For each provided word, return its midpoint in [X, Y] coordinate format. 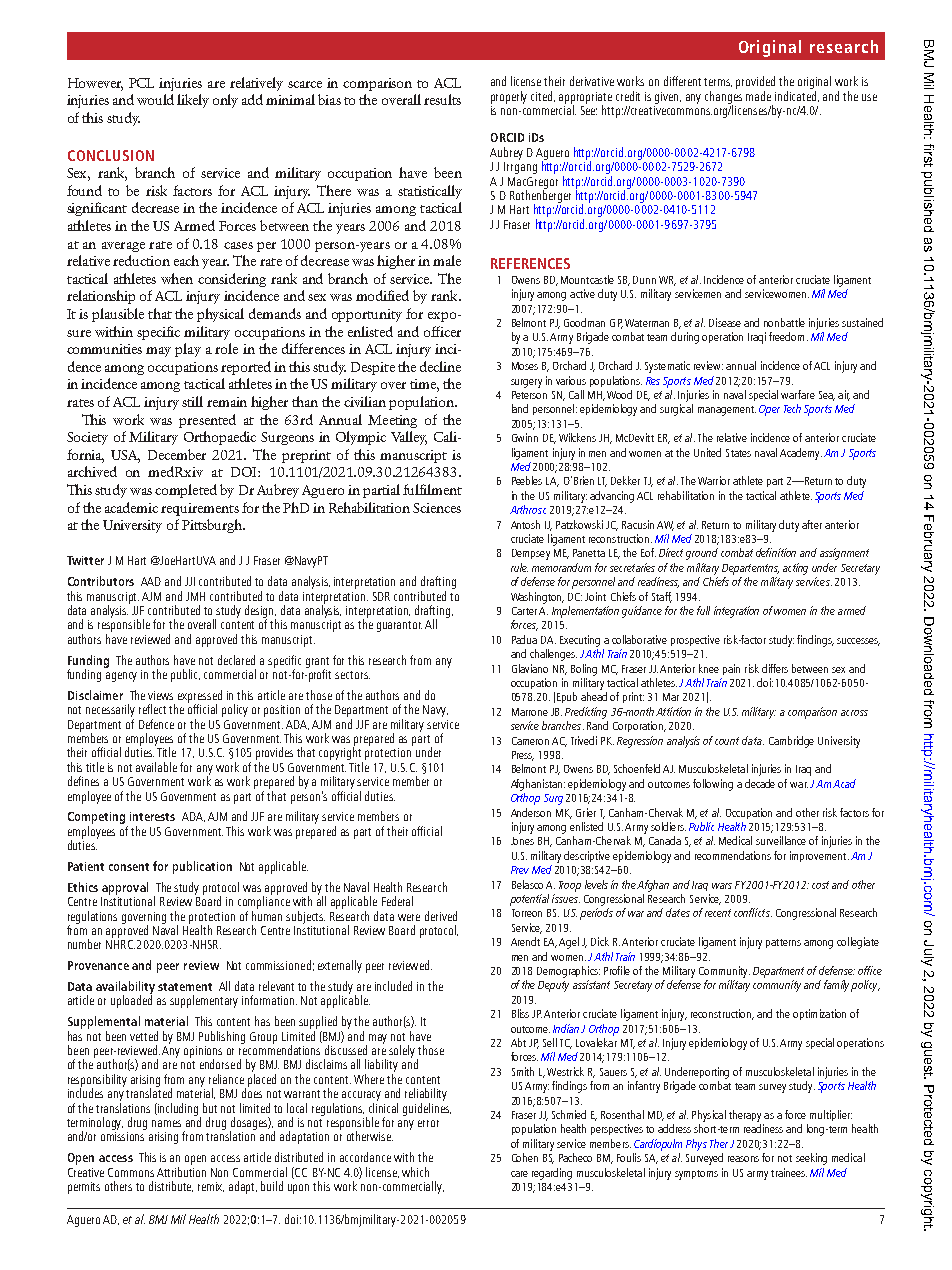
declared [236, 660]
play [188, 350]
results [442, 99]
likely [193, 101]
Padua [524, 639]
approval [125, 888]
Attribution [181, 1172]
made [758, 96]
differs [775, 668]
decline [440, 366]
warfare [798, 394]
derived [441, 916]
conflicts [753, 912]
